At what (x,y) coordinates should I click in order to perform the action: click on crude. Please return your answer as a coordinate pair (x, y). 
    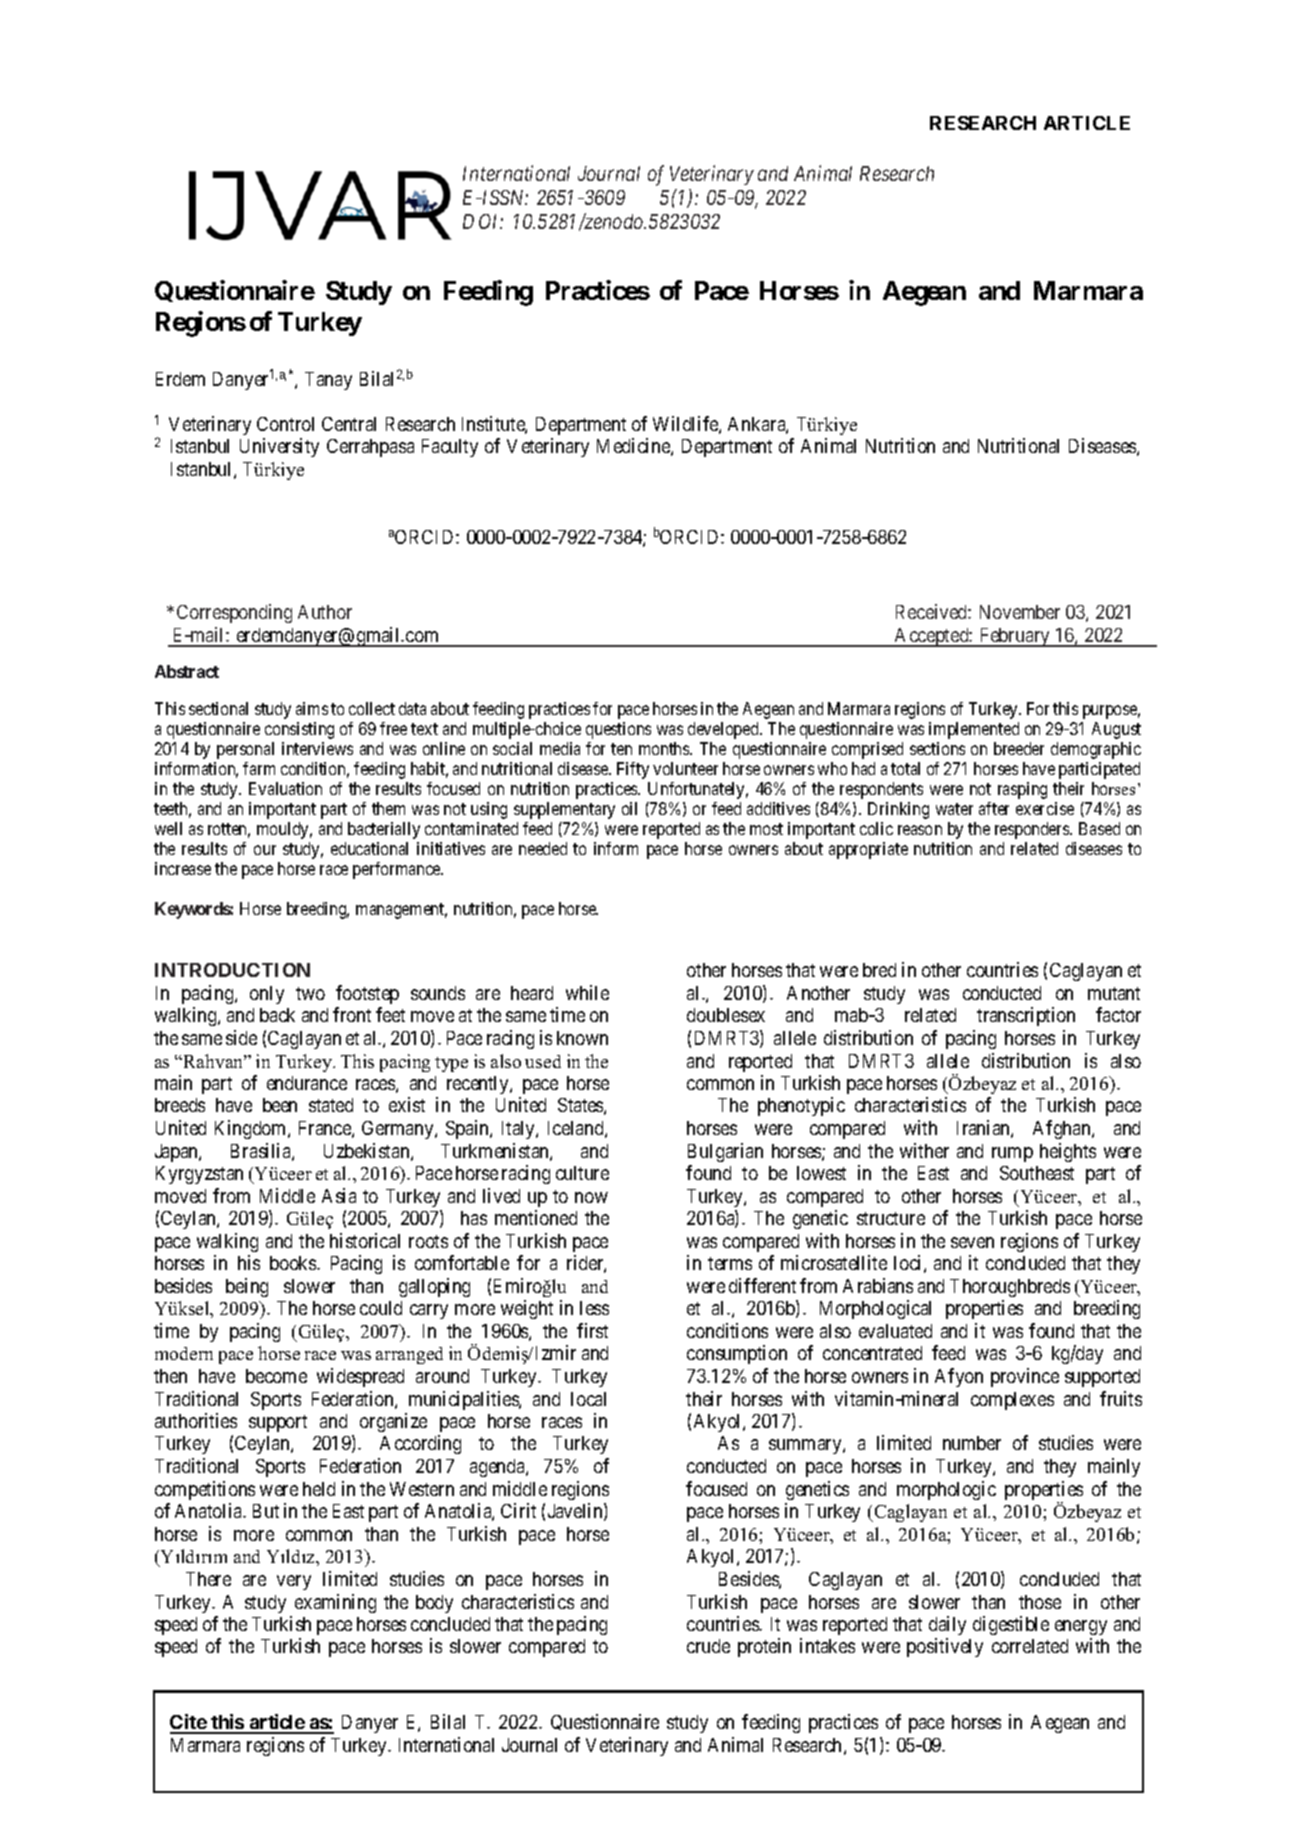
    Looking at the image, I should click on (708, 1646).
